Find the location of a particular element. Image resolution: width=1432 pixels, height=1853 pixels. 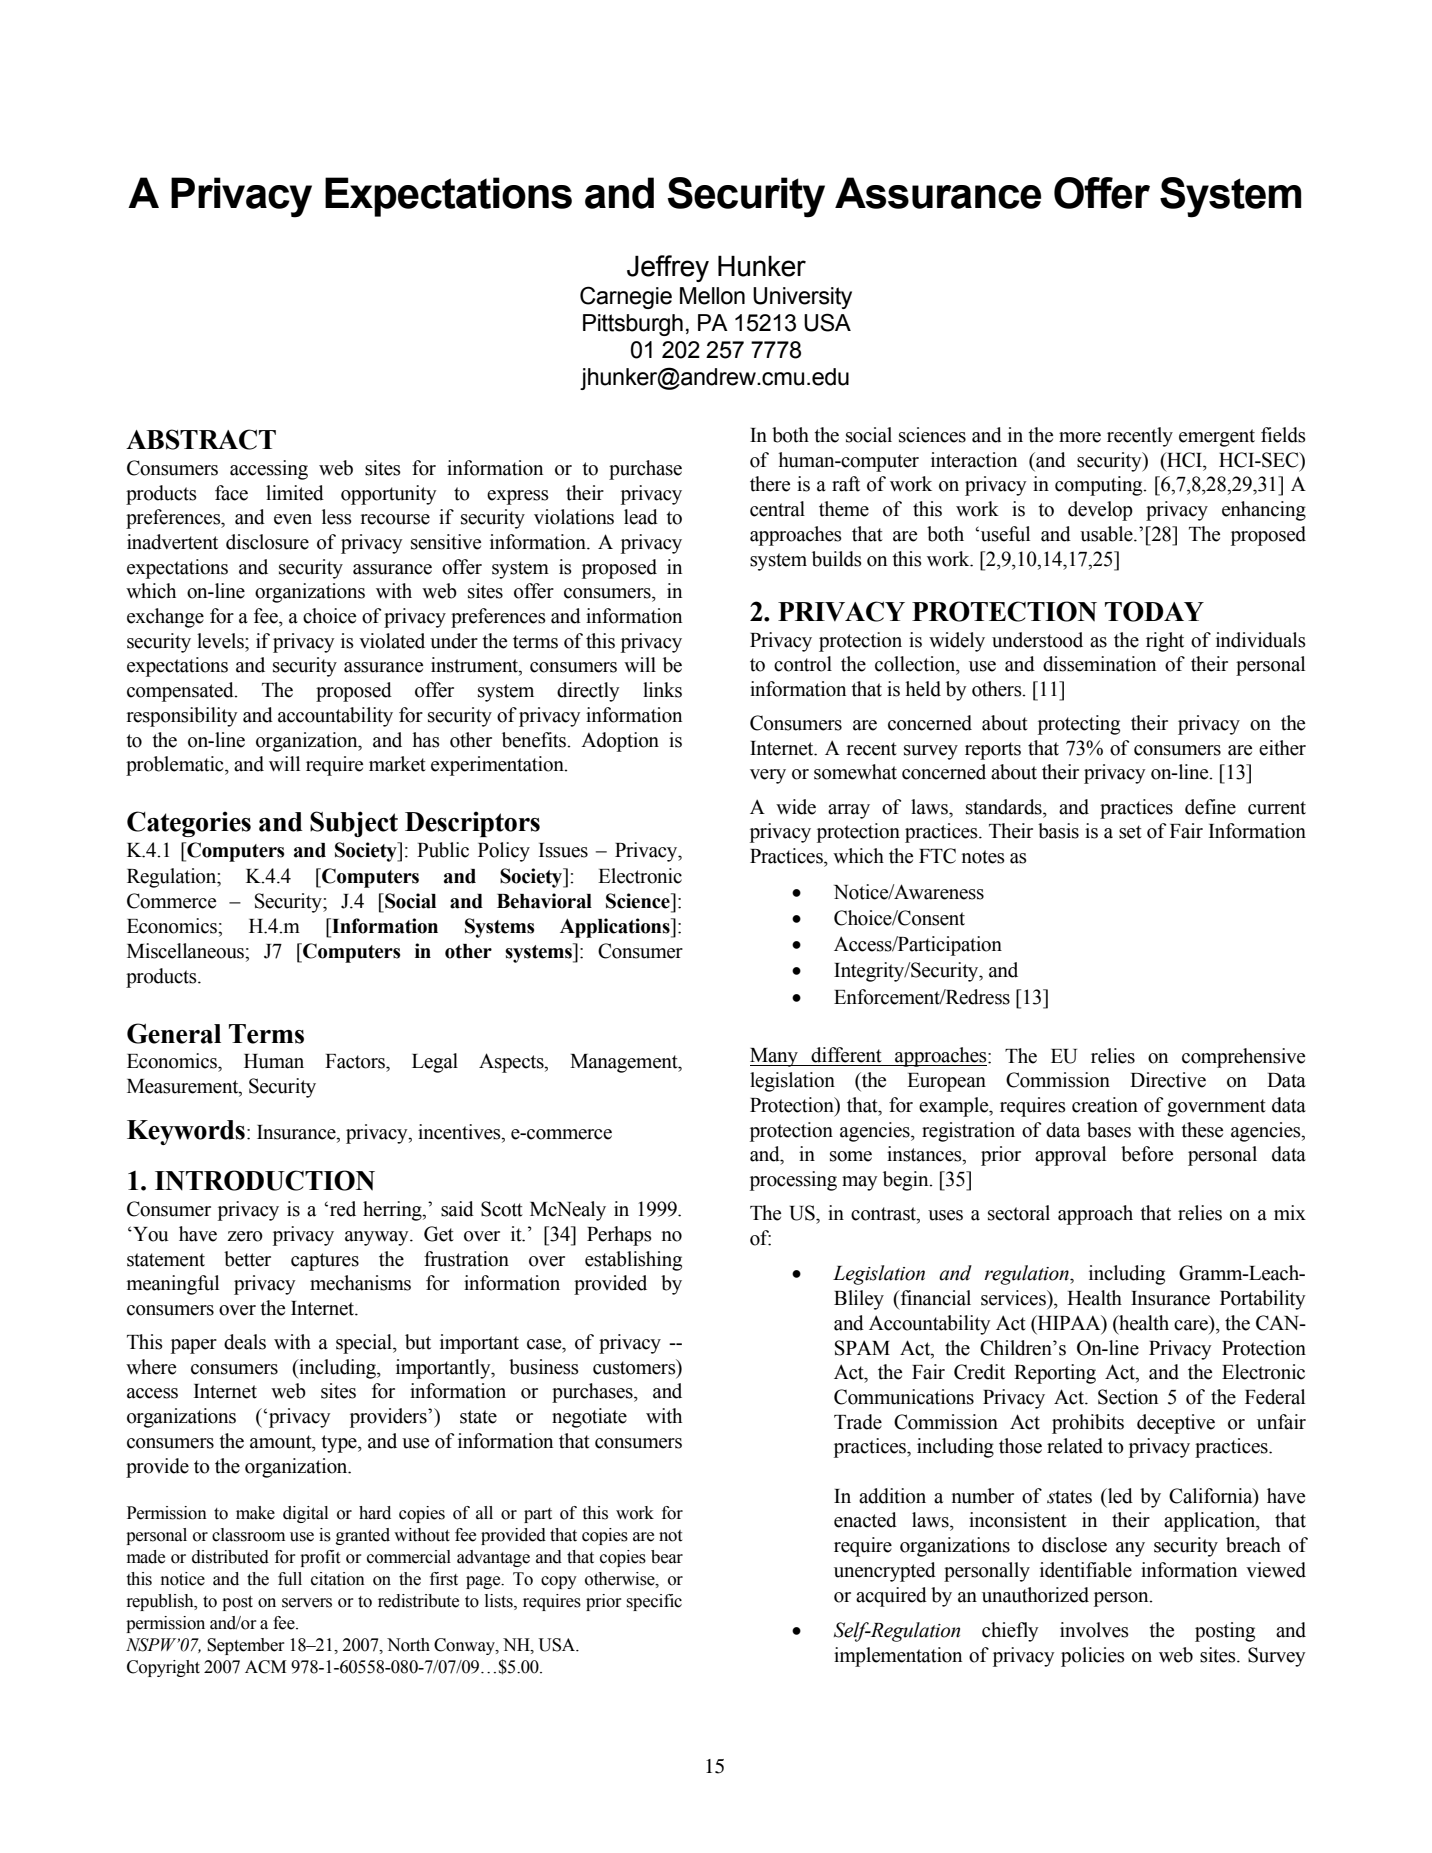

set is located at coordinates (1130, 832).
